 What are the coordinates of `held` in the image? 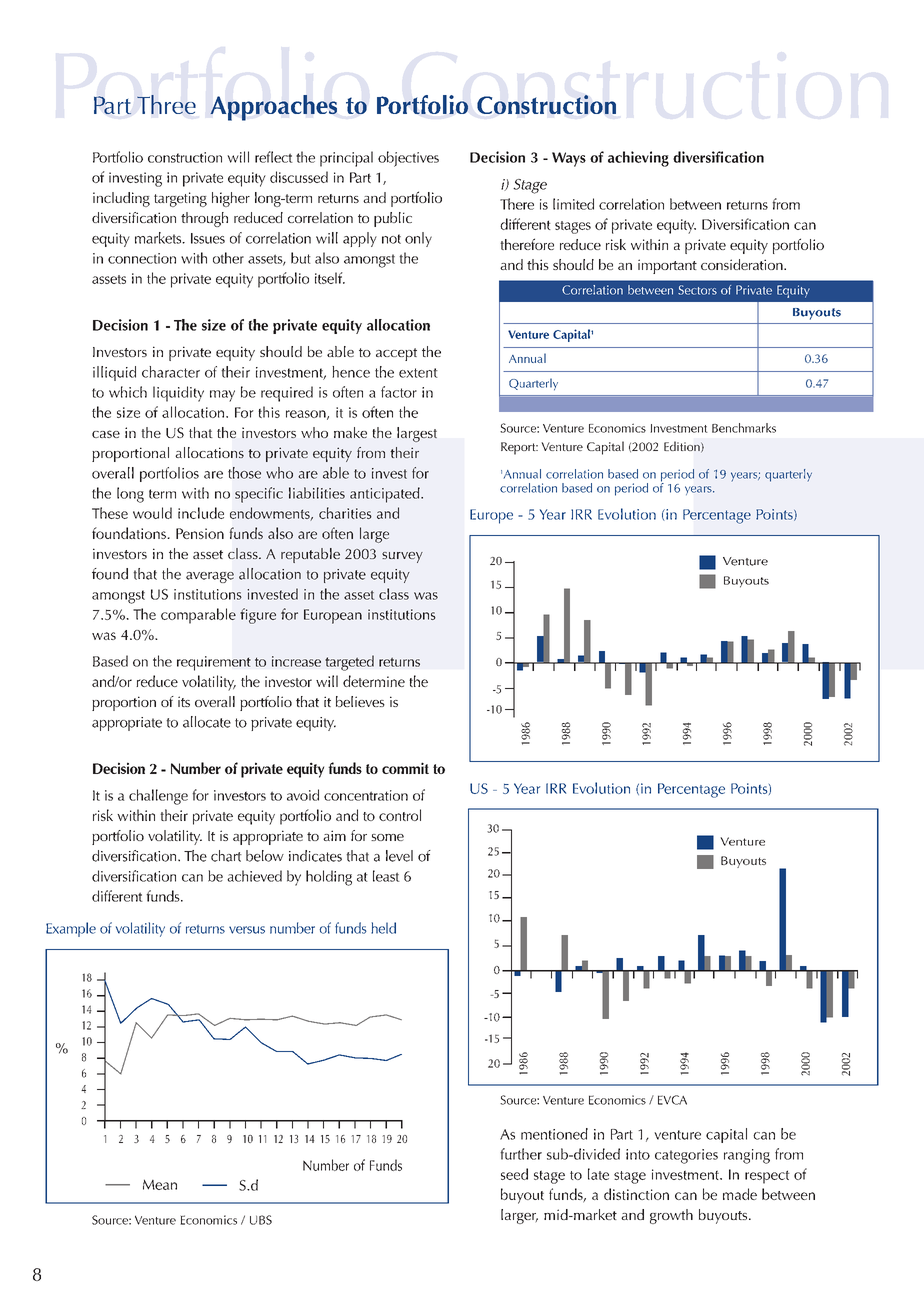 It's located at (383, 928).
